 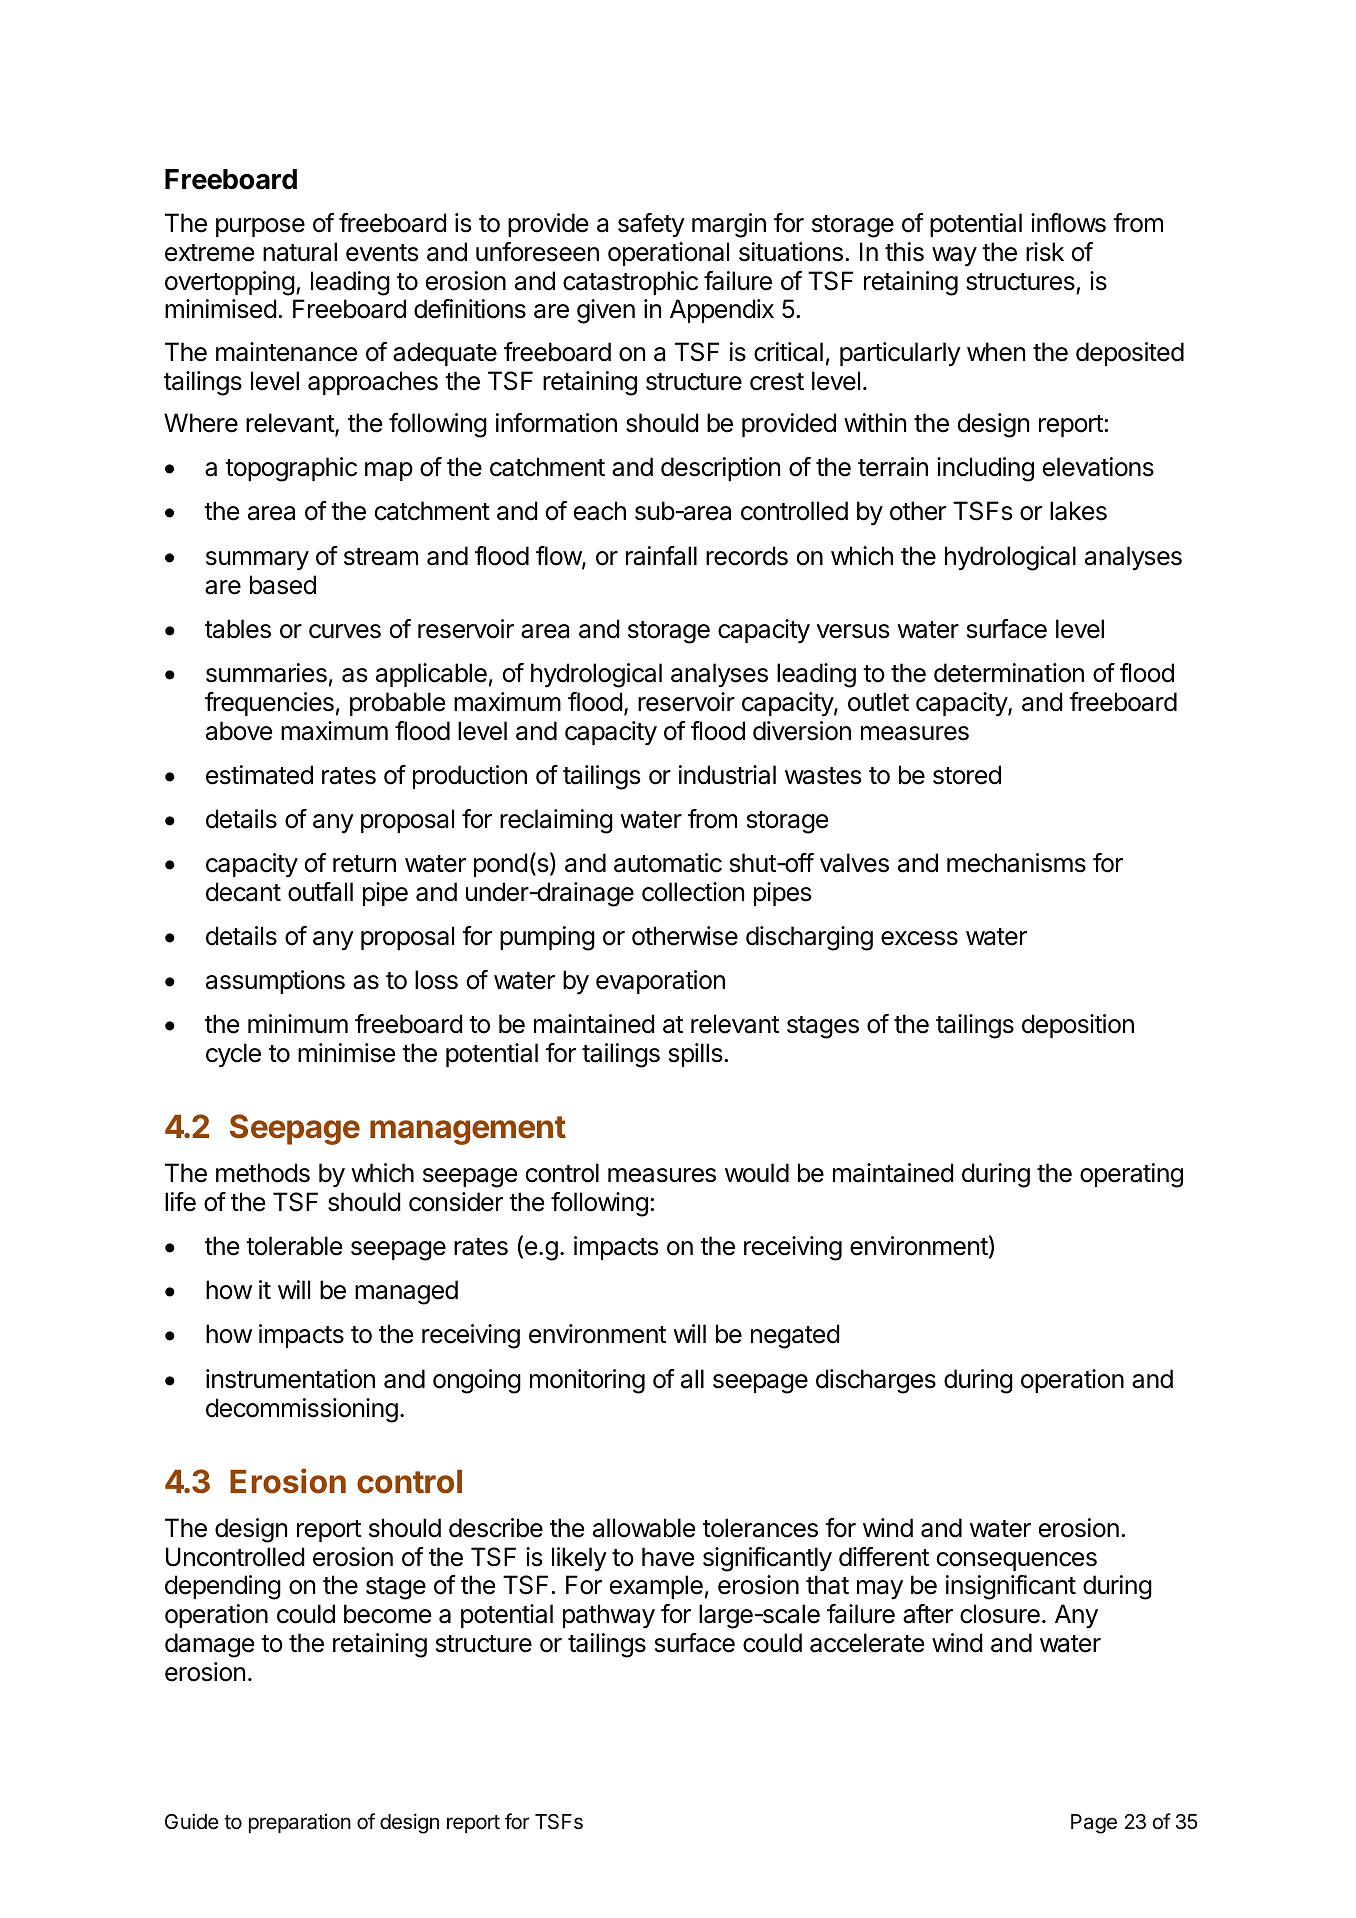 What do you see at coordinates (1016, 863) in the screenshot?
I see `mechanisms` at bounding box center [1016, 863].
